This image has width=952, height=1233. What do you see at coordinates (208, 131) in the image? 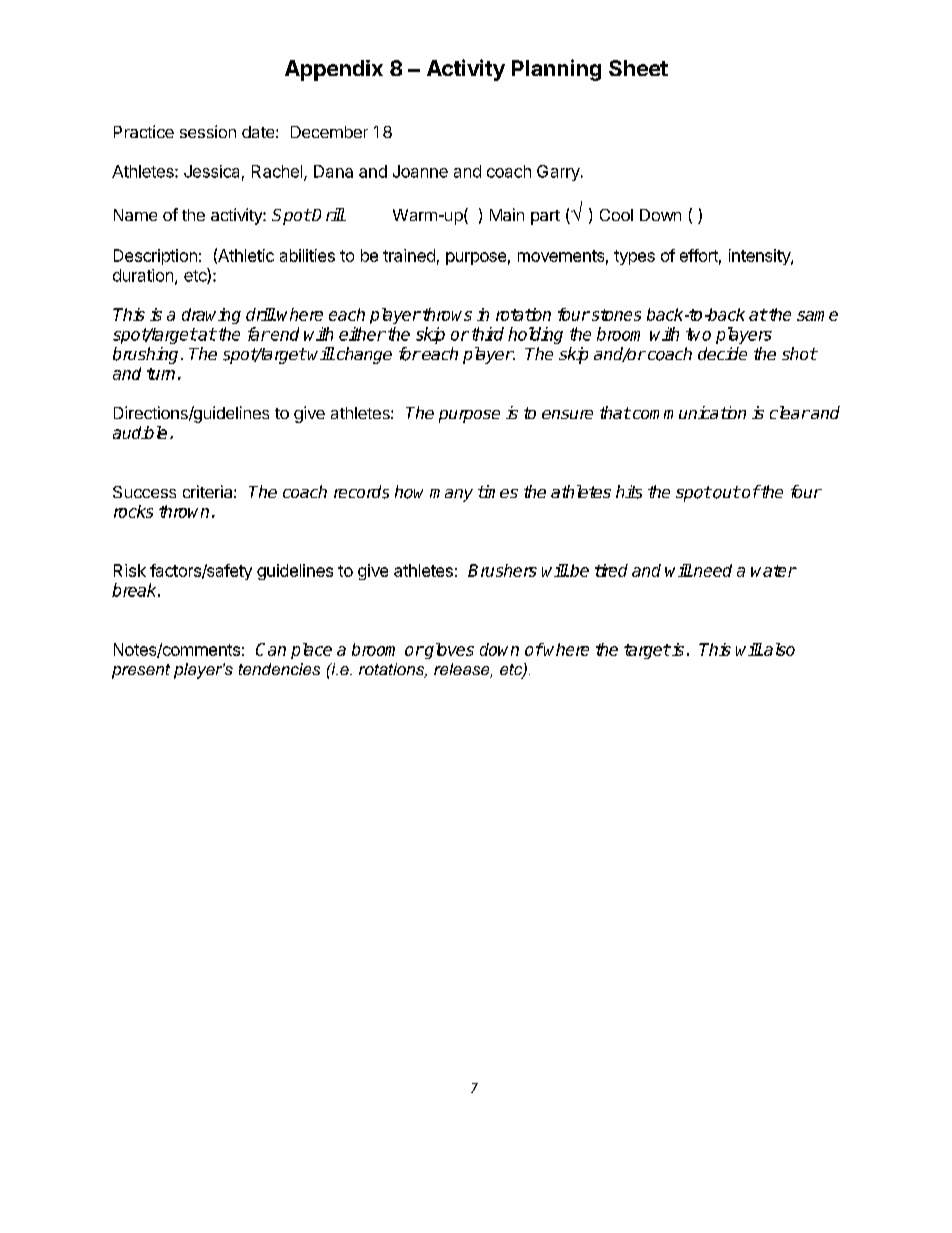
I see `session` at bounding box center [208, 131].
